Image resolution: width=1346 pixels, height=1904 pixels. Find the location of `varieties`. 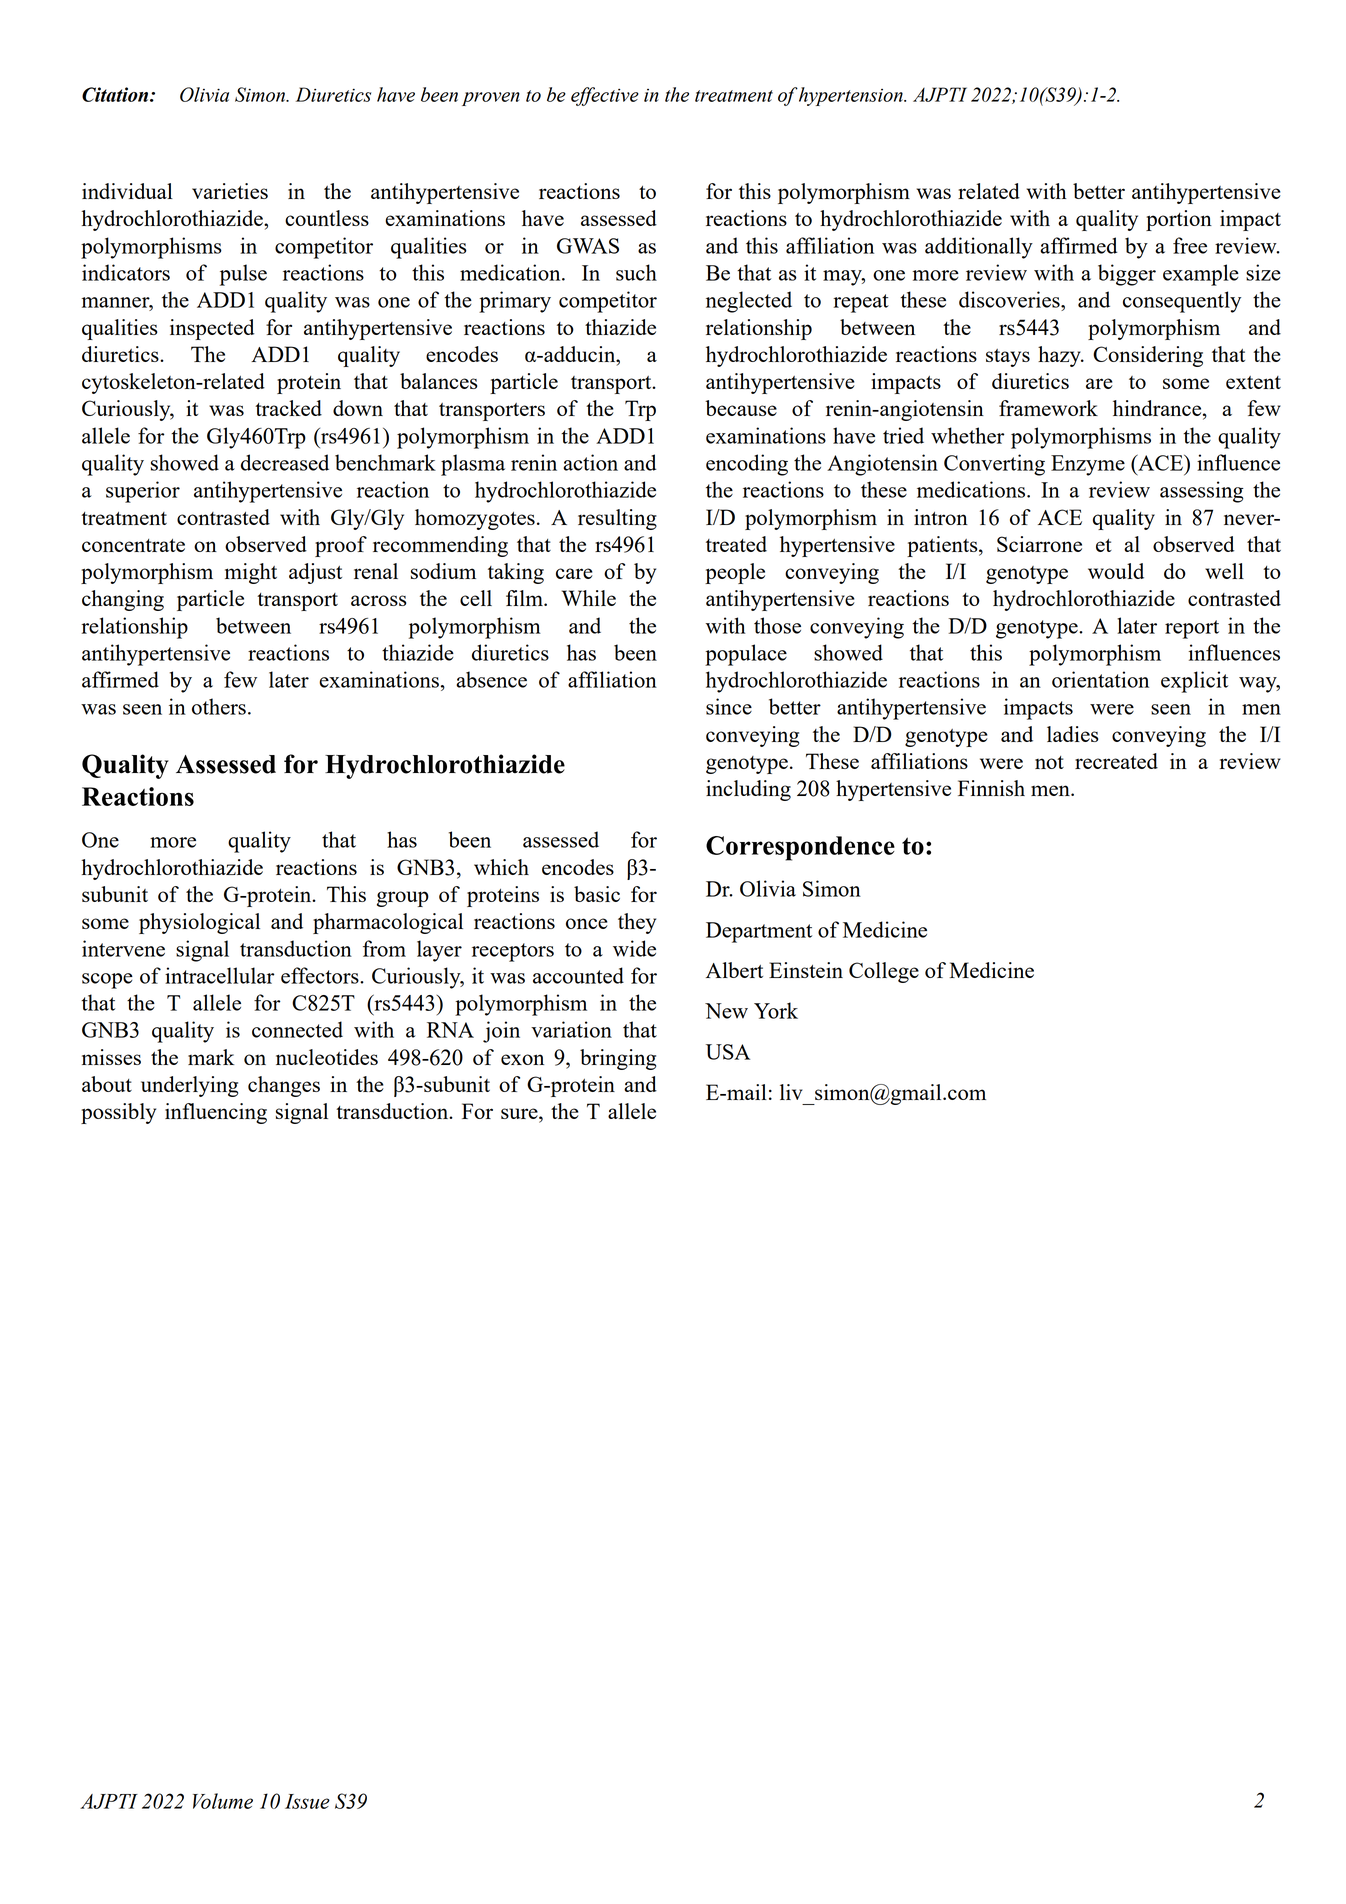

varieties is located at coordinates (230, 191).
